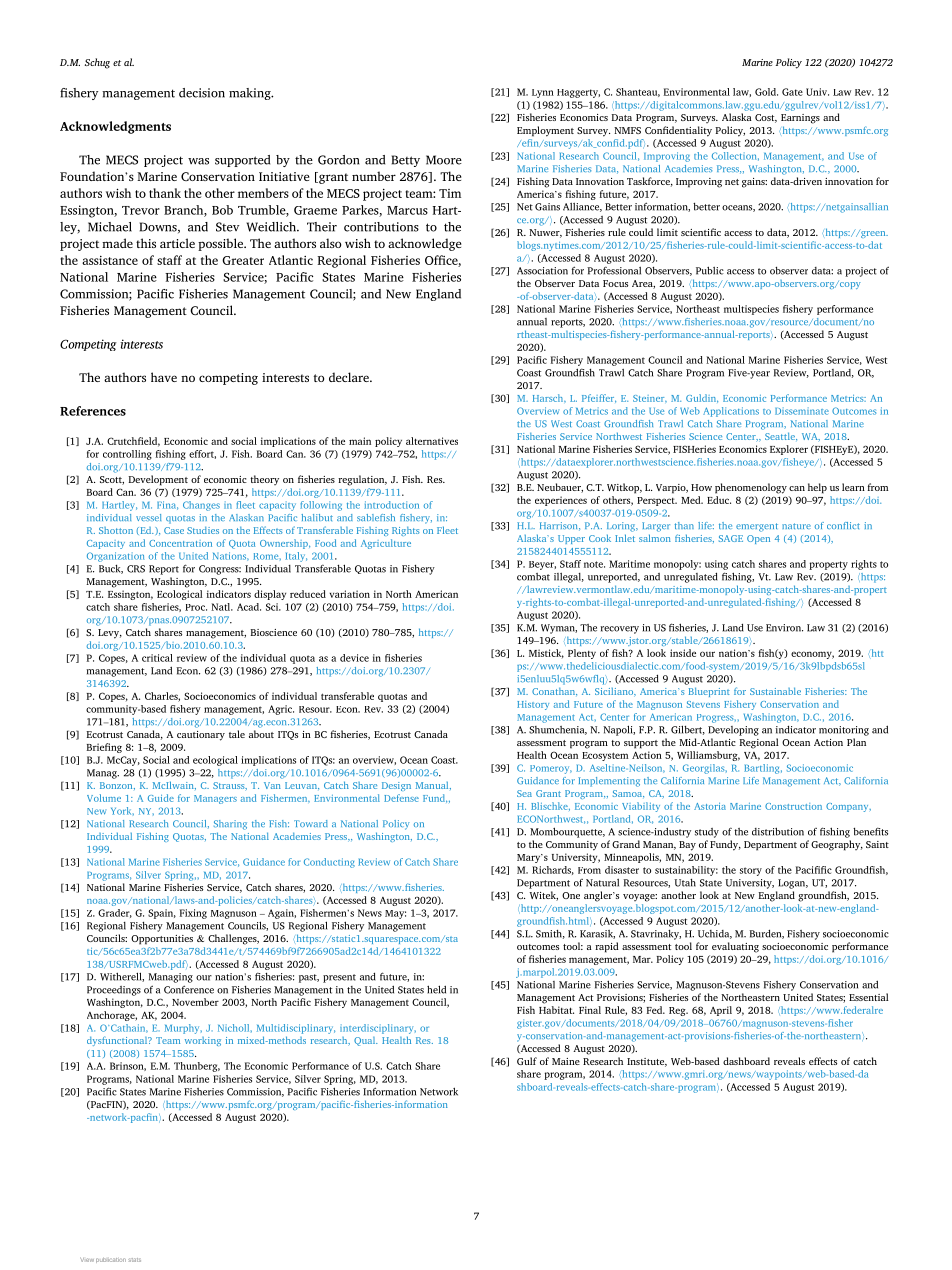 Image resolution: width=952 pixels, height=1270 pixels. I want to click on held, so click(436, 989).
